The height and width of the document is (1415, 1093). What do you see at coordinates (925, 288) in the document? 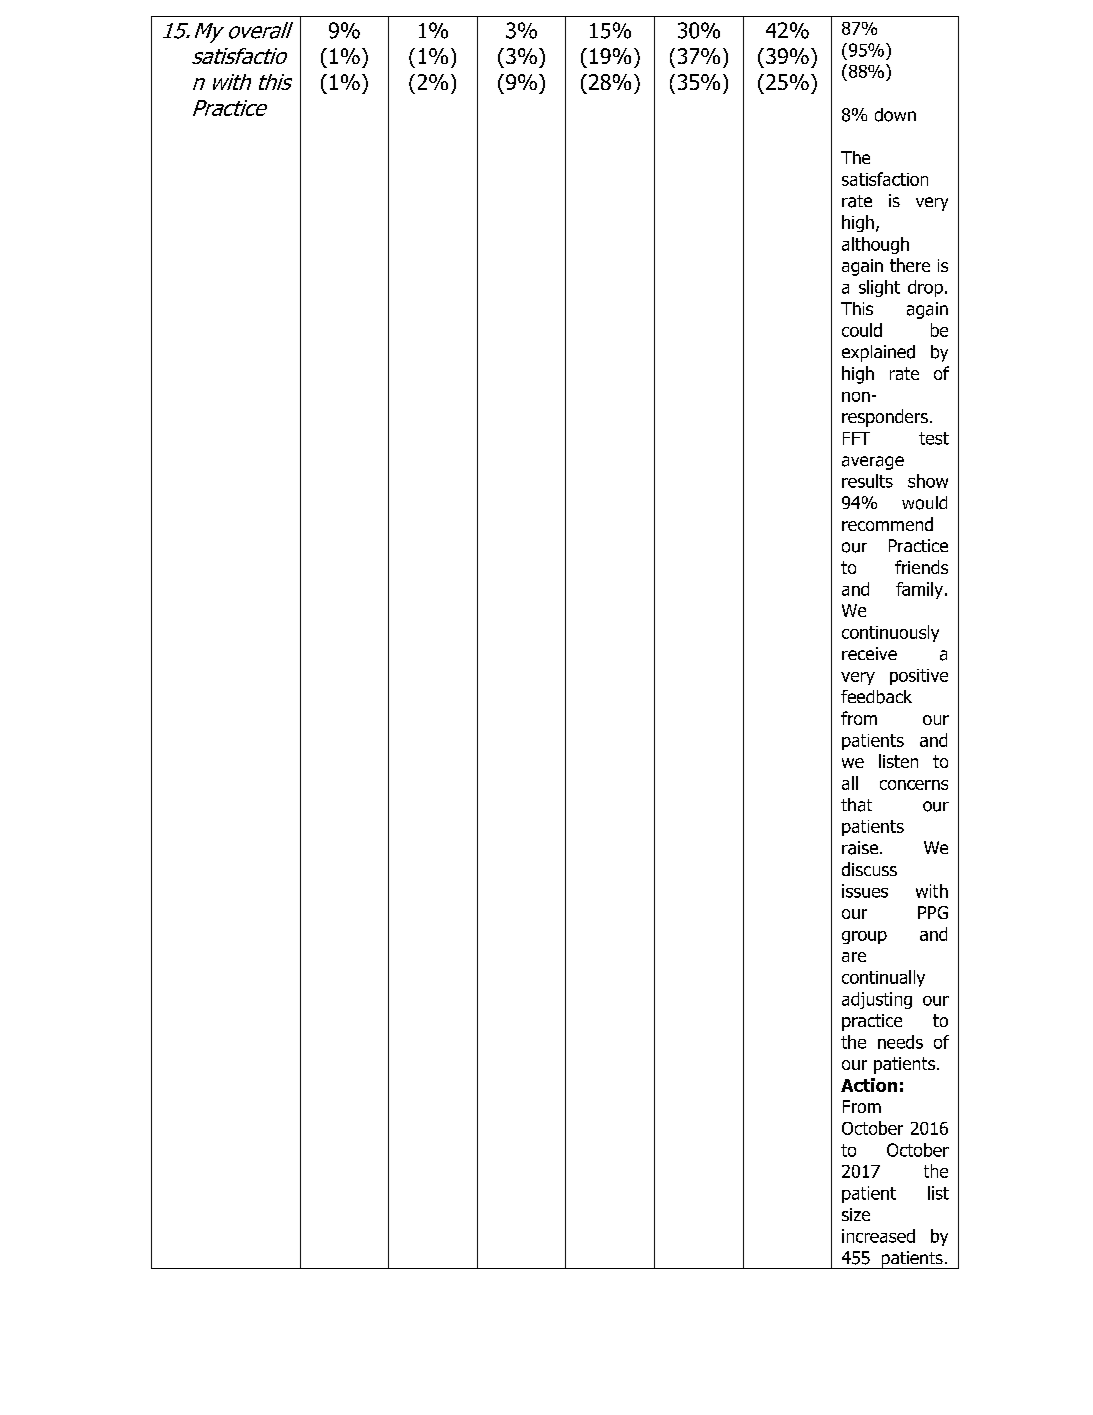
I see `drop` at bounding box center [925, 288].
